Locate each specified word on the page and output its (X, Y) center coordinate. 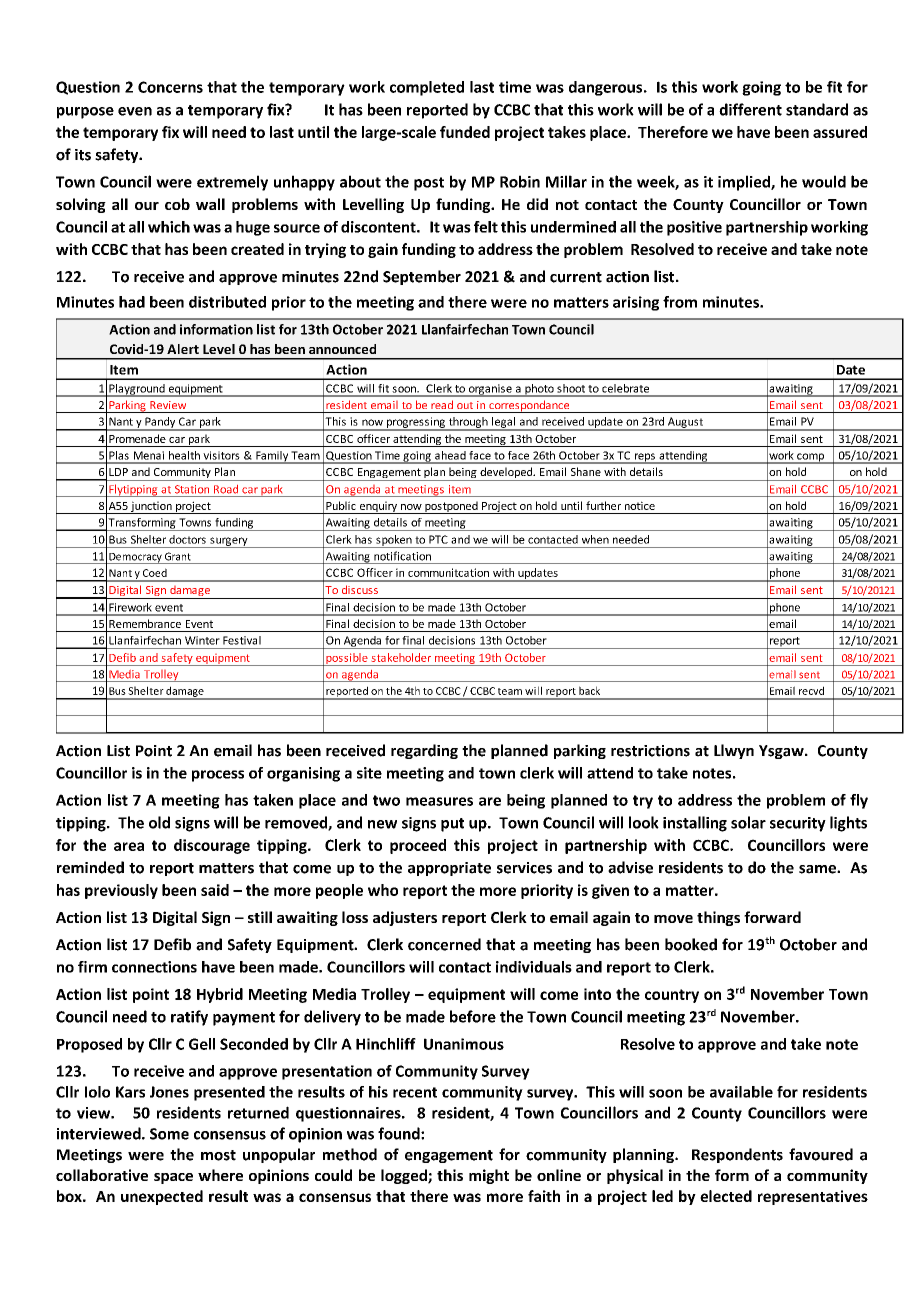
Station (192, 489)
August (685, 423)
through (468, 423)
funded (465, 132)
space (173, 1178)
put (452, 825)
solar (748, 822)
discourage (212, 846)
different (750, 109)
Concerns (170, 87)
